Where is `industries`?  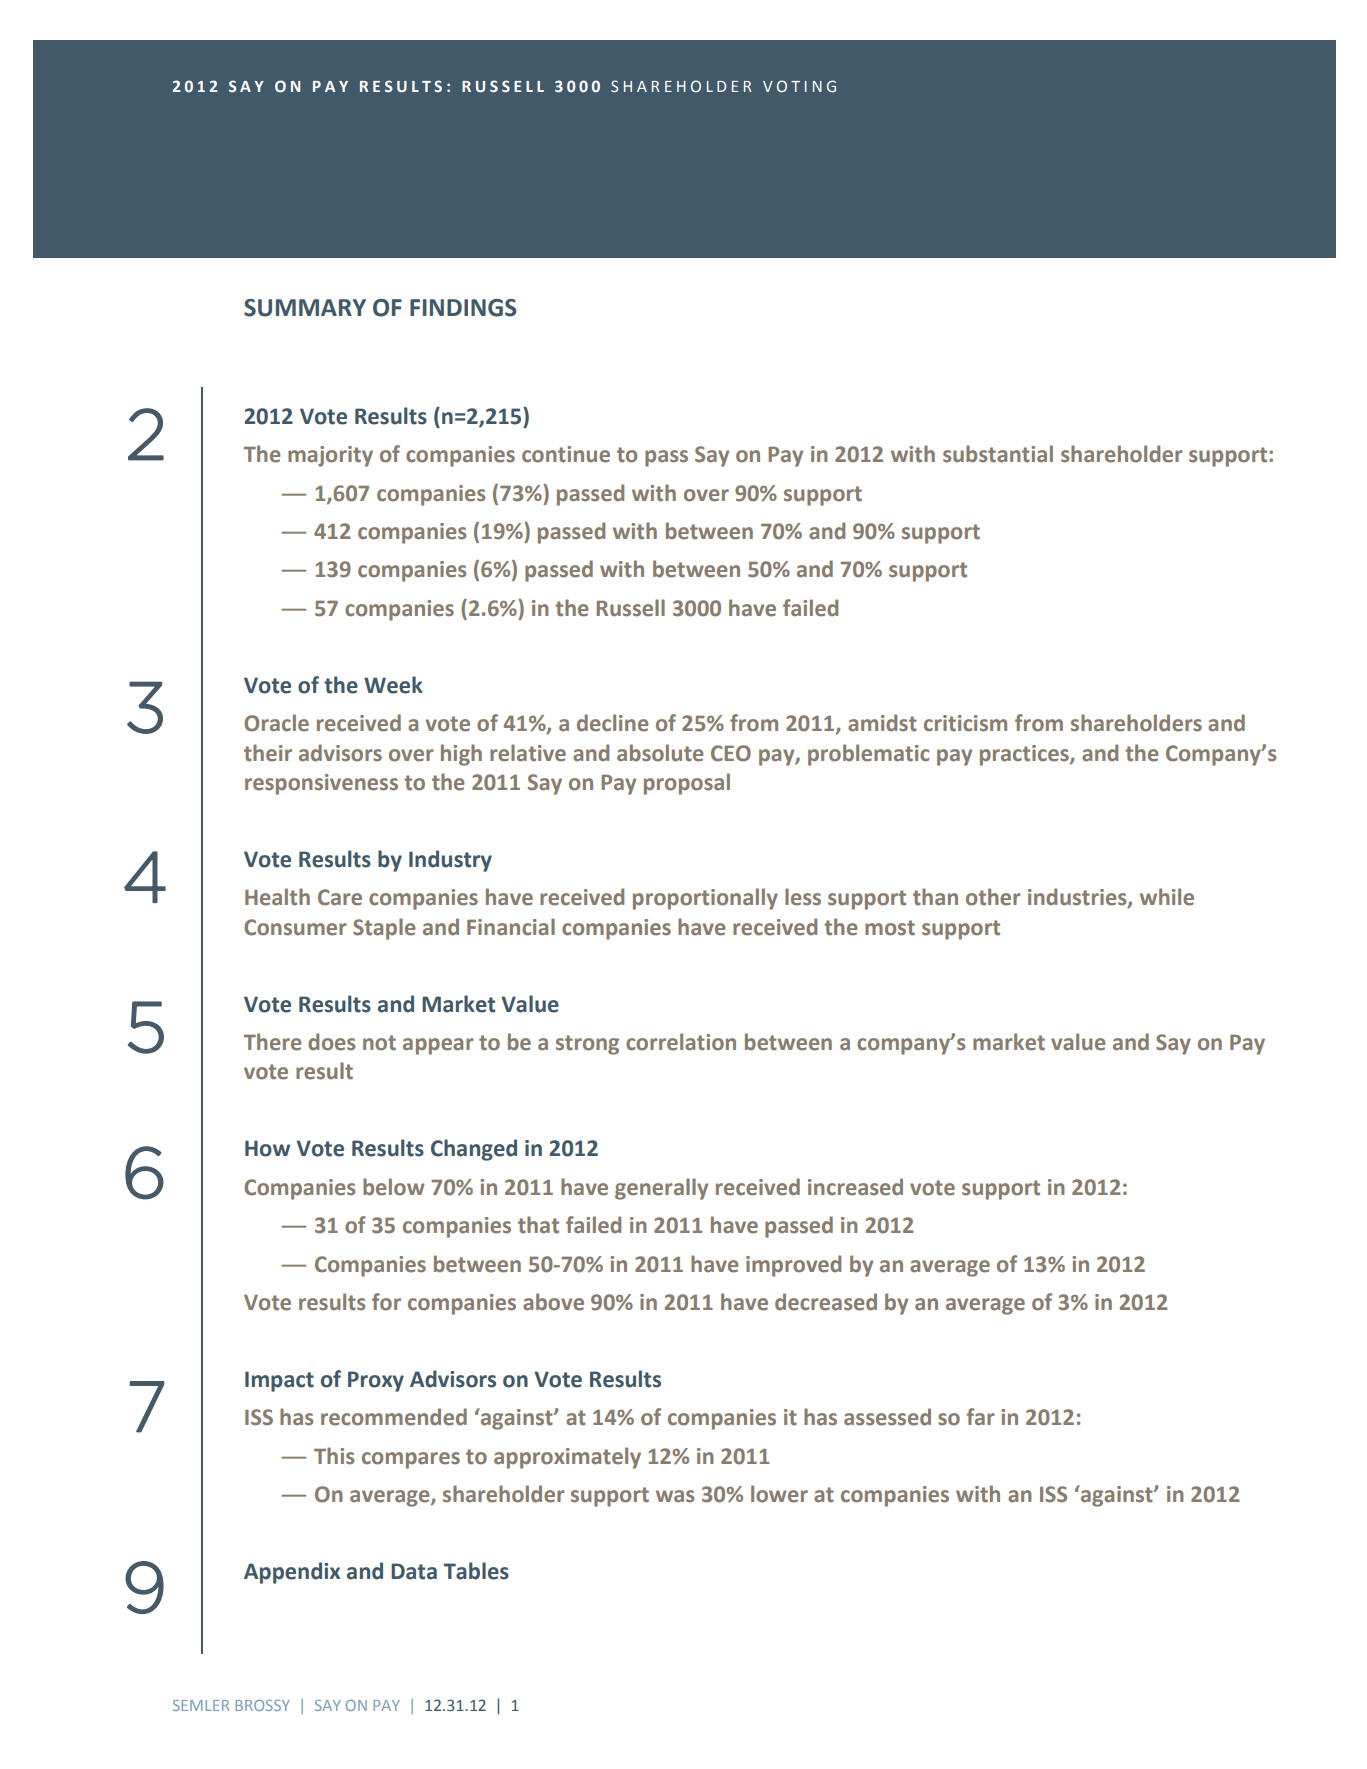 industries is located at coordinates (1078, 898).
